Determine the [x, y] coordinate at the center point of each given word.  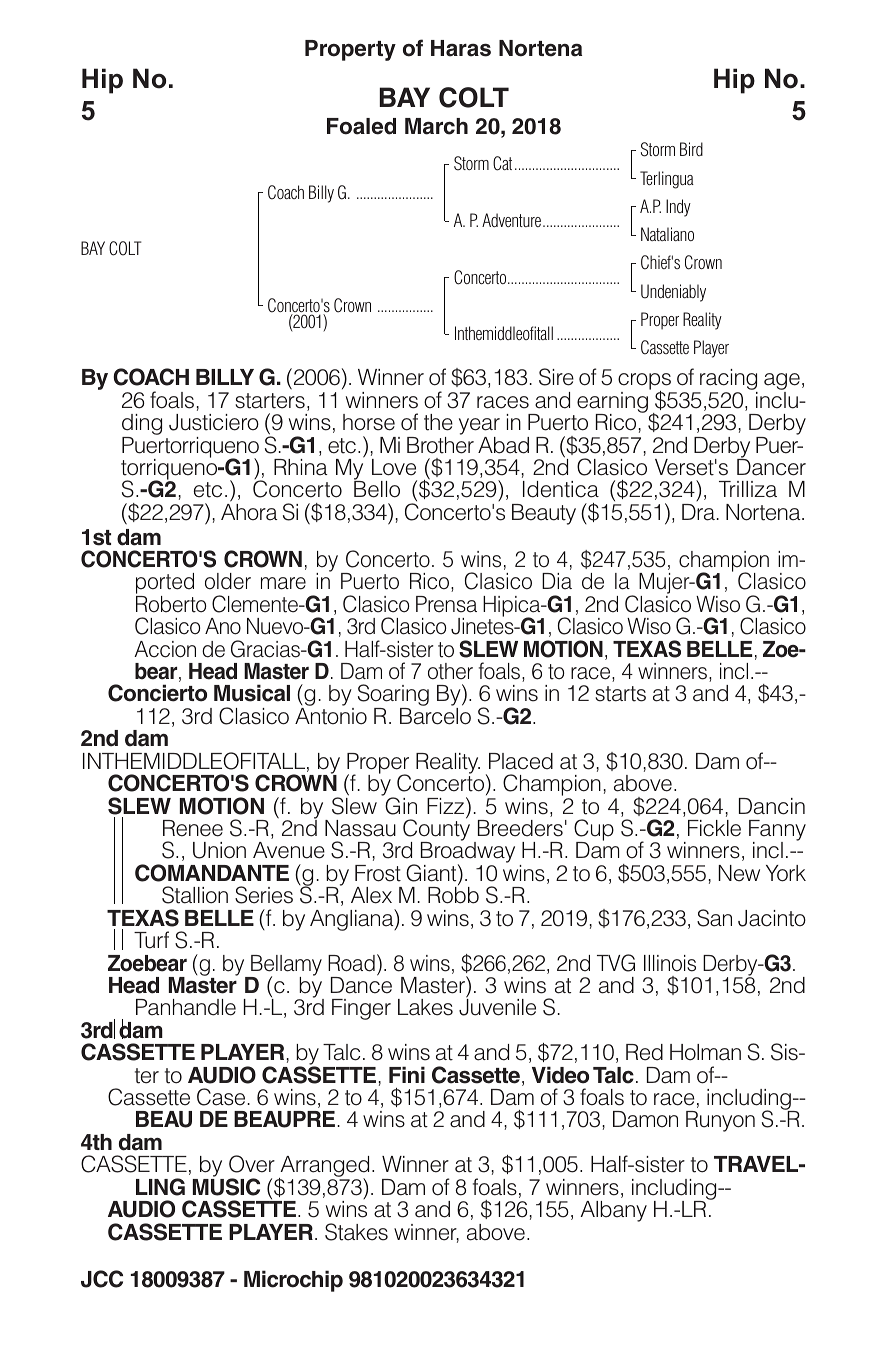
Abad [503, 445]
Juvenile [497, 1006]
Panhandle [186, 1007]
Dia [557, 581]
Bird [691, 149]
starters [270, 401]
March [436, 126]
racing [728, 381]
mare [283, 583]
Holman [705, 1052]
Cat [502, 163]
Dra [698, 512]
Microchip [293, 1281]
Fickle [714, 828]
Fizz [447, 805]
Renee [193, 828]
